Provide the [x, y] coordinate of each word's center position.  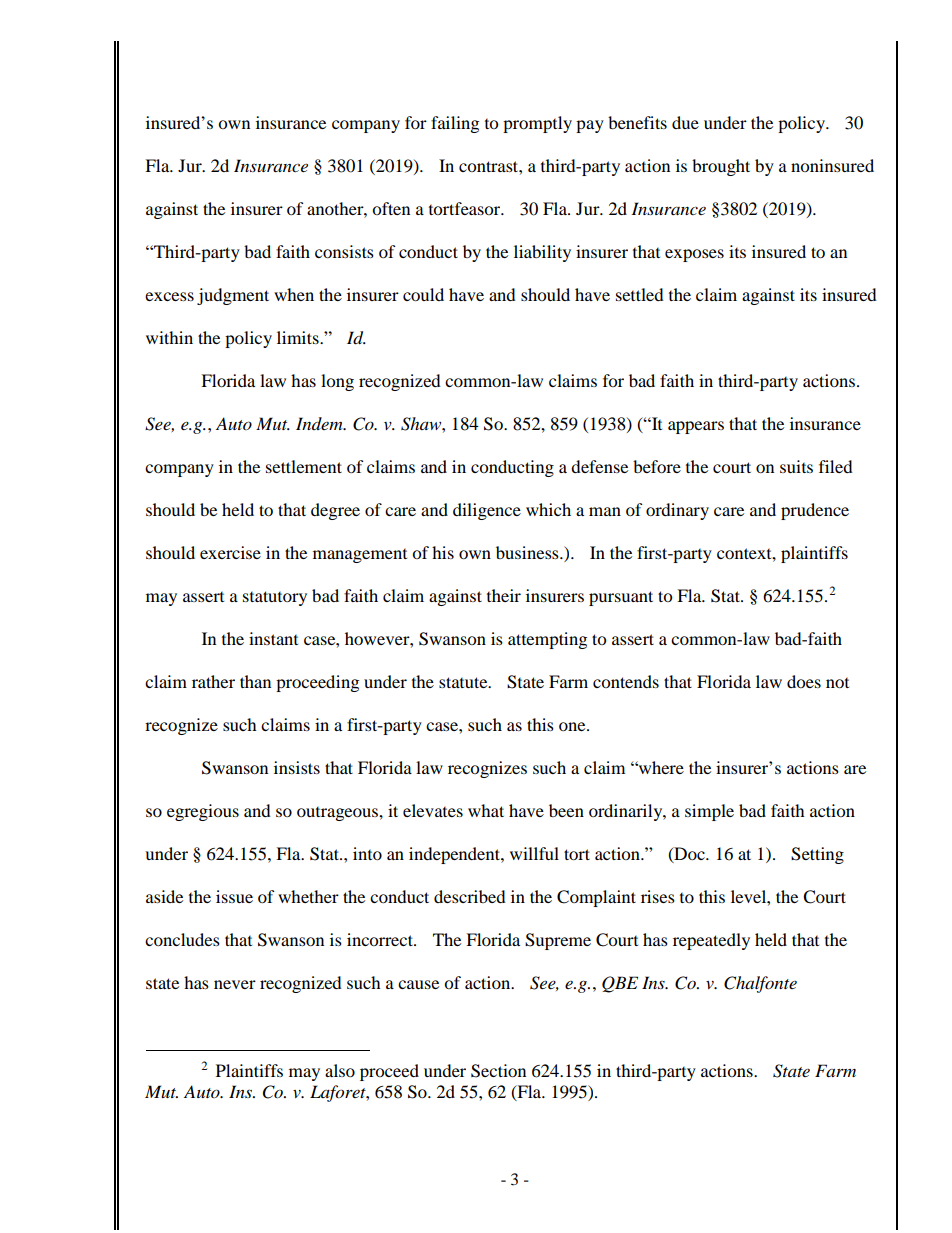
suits [796, 466]
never [235, 984]
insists [297, 767]
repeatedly [711, 941]
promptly [537, 124]
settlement [304, 466]
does [804, 681]
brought [721, 167]
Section [498, 1071]
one [573, 726]
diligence [487, 511]
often [391, 208]
